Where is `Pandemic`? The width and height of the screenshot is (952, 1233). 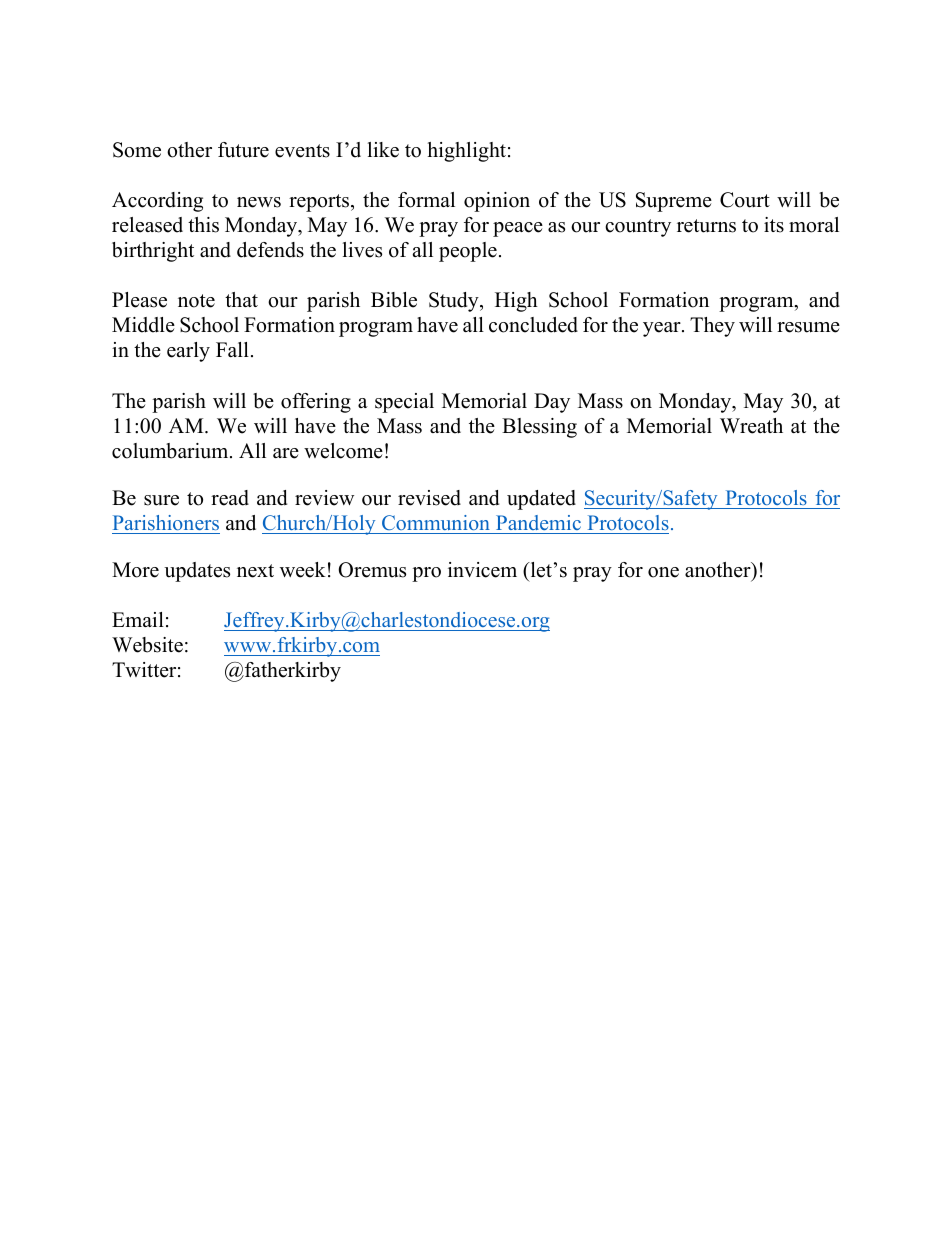 Pandemic is located at coordinates (538, 522).
